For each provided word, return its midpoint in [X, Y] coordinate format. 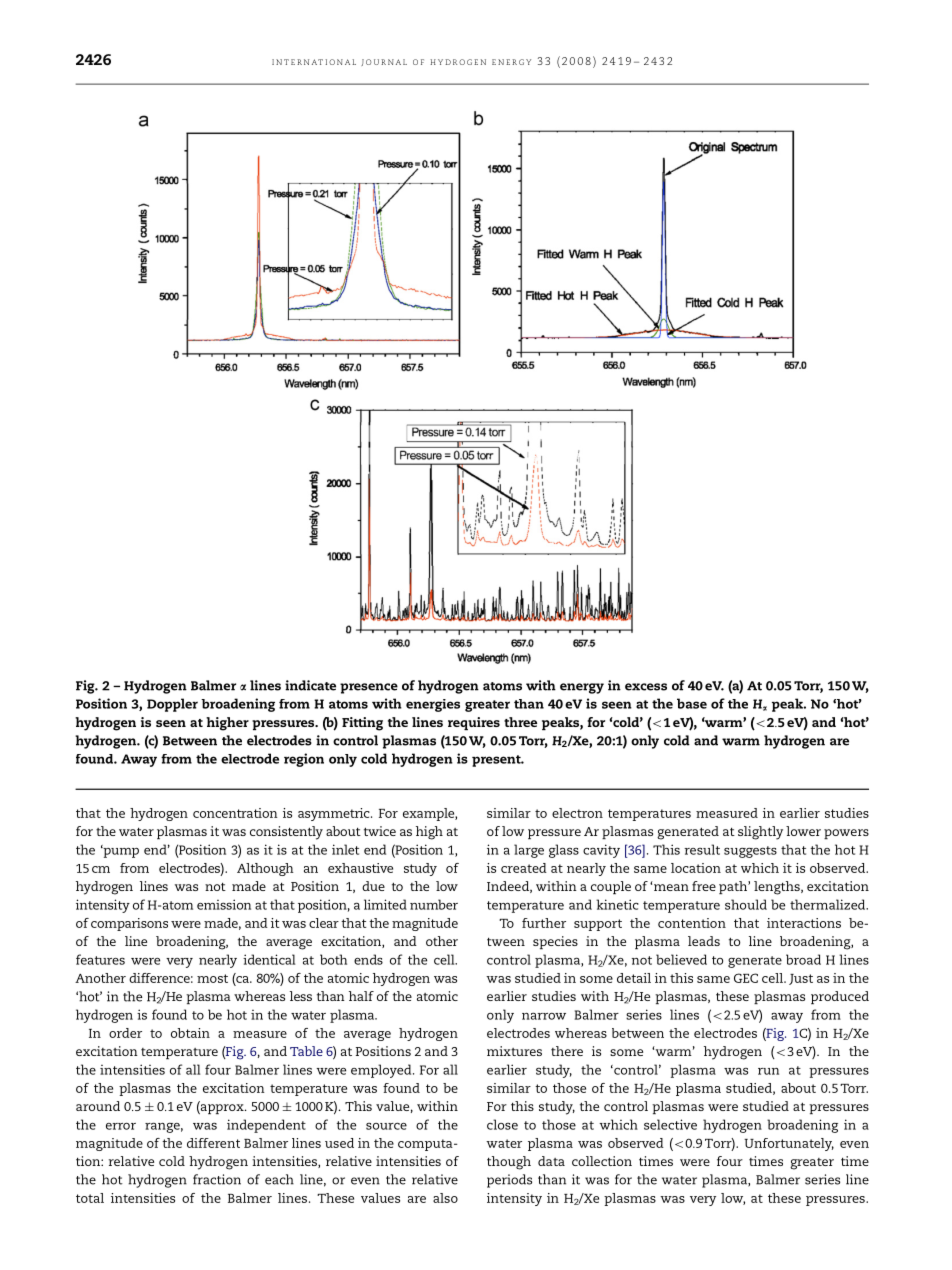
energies [433, 705]
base [692, 703]
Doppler [172, 705]
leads [704, 941]
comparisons [129, 924]
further [544, 923]
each [279, 1179]
